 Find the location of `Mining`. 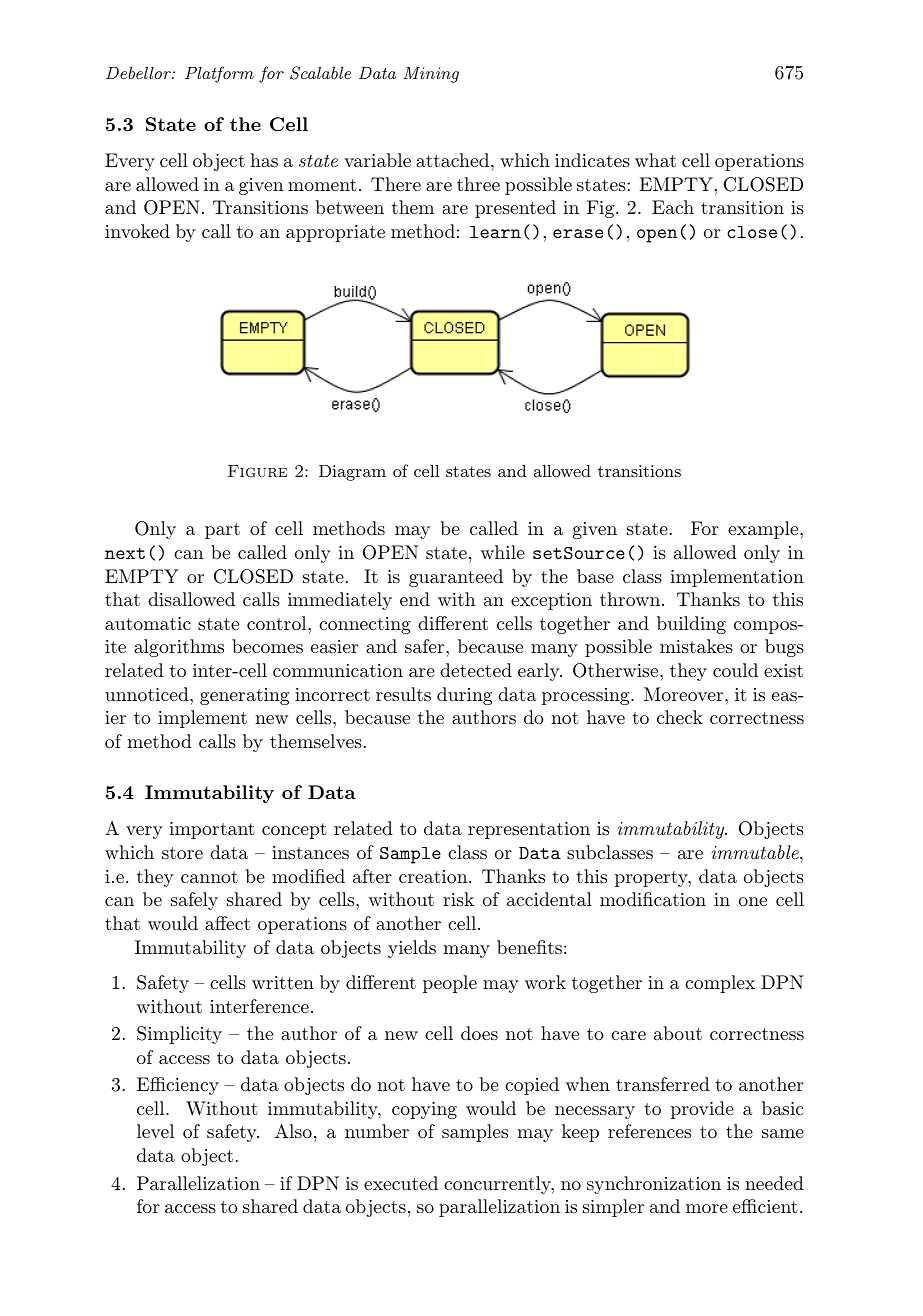

Mining is located at coordinates (431, 75).
